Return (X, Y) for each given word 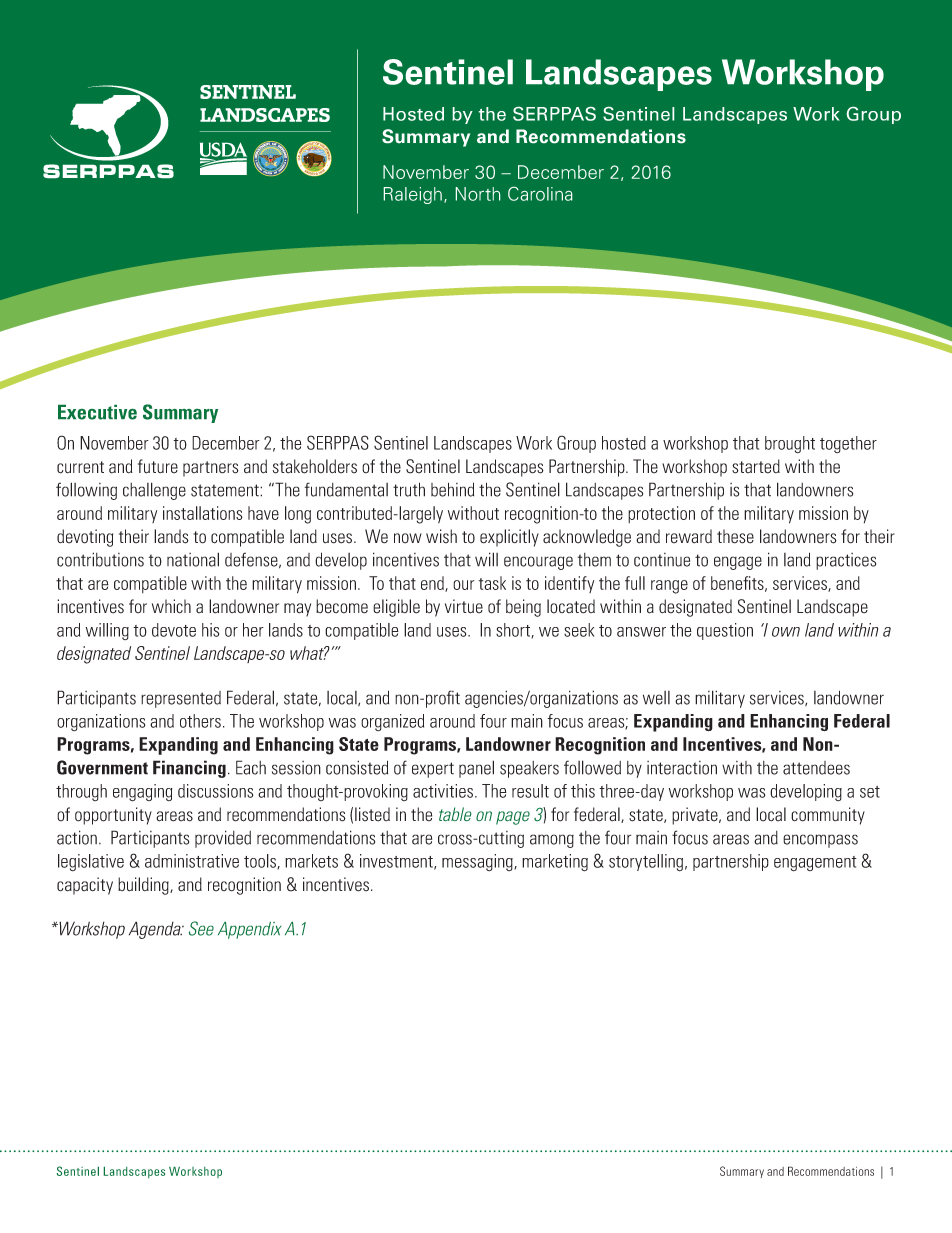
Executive (97, 412)
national (193, 559)
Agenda (156, 930)
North (478, 194)
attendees (816, 768)
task (492, 583)
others (200, 721)
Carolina (540, 193)
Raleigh (412, 195)
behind (452, 489)
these (735, 536)
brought (790, 445)
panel (476, 769)
